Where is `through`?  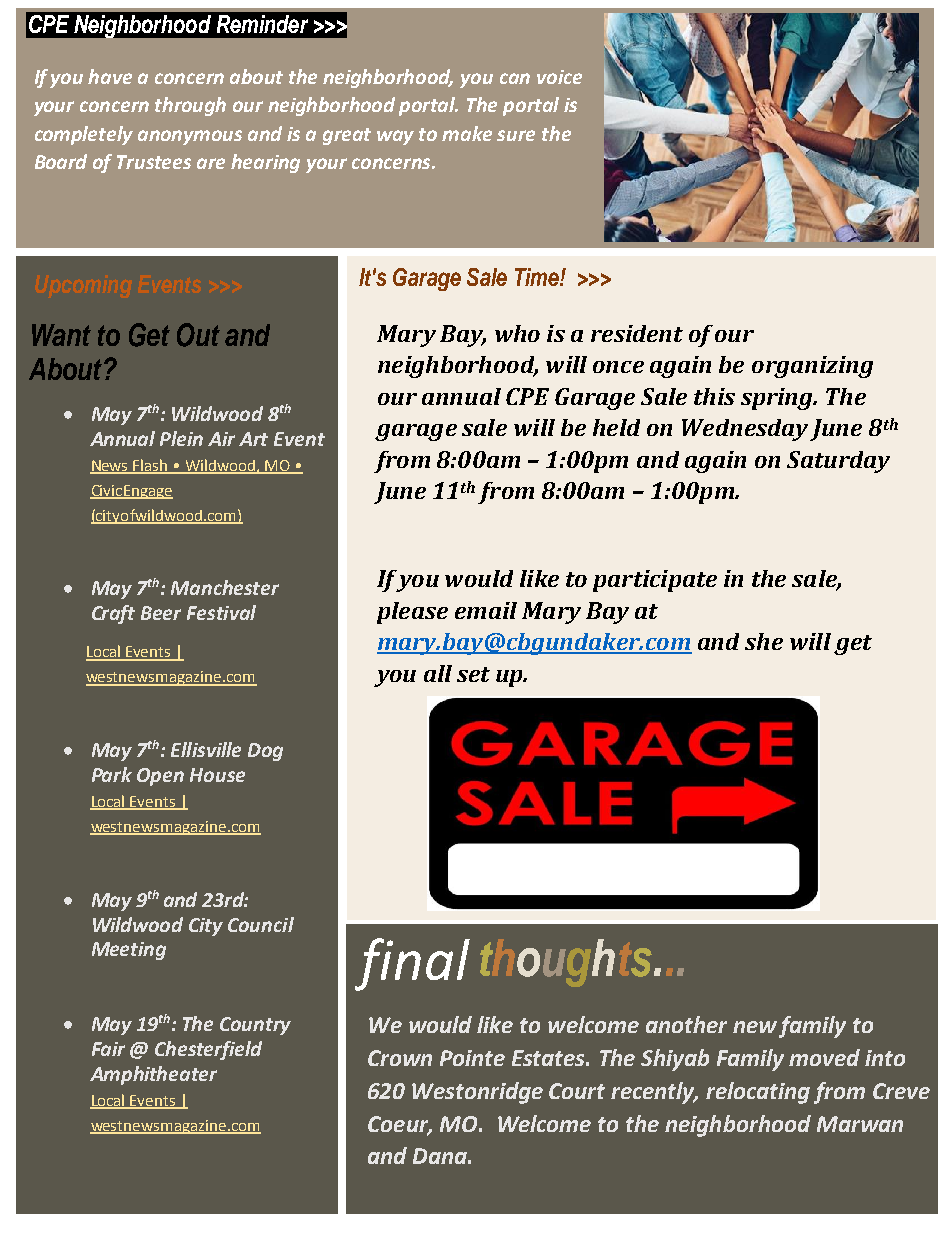
through is located at coordinates (190, 106).
